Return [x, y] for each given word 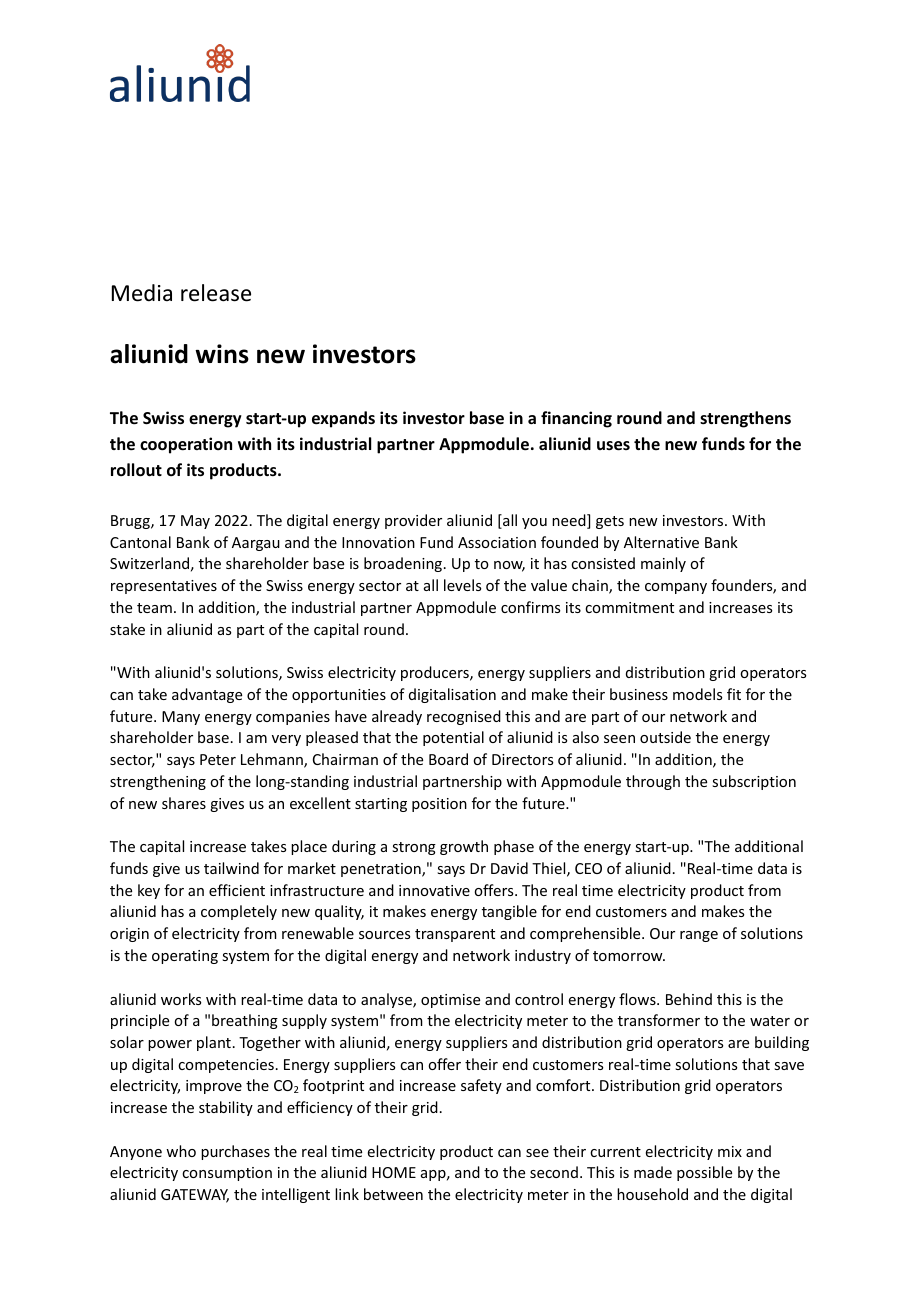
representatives [164, 587]
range [699, 936]
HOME [394, 1172]
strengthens [745, 419]
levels [462, 585]
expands [343, 419]
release [216, 293]
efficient [237, 890]
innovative [434, 890]
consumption [227, 1174]
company [676, 588]
